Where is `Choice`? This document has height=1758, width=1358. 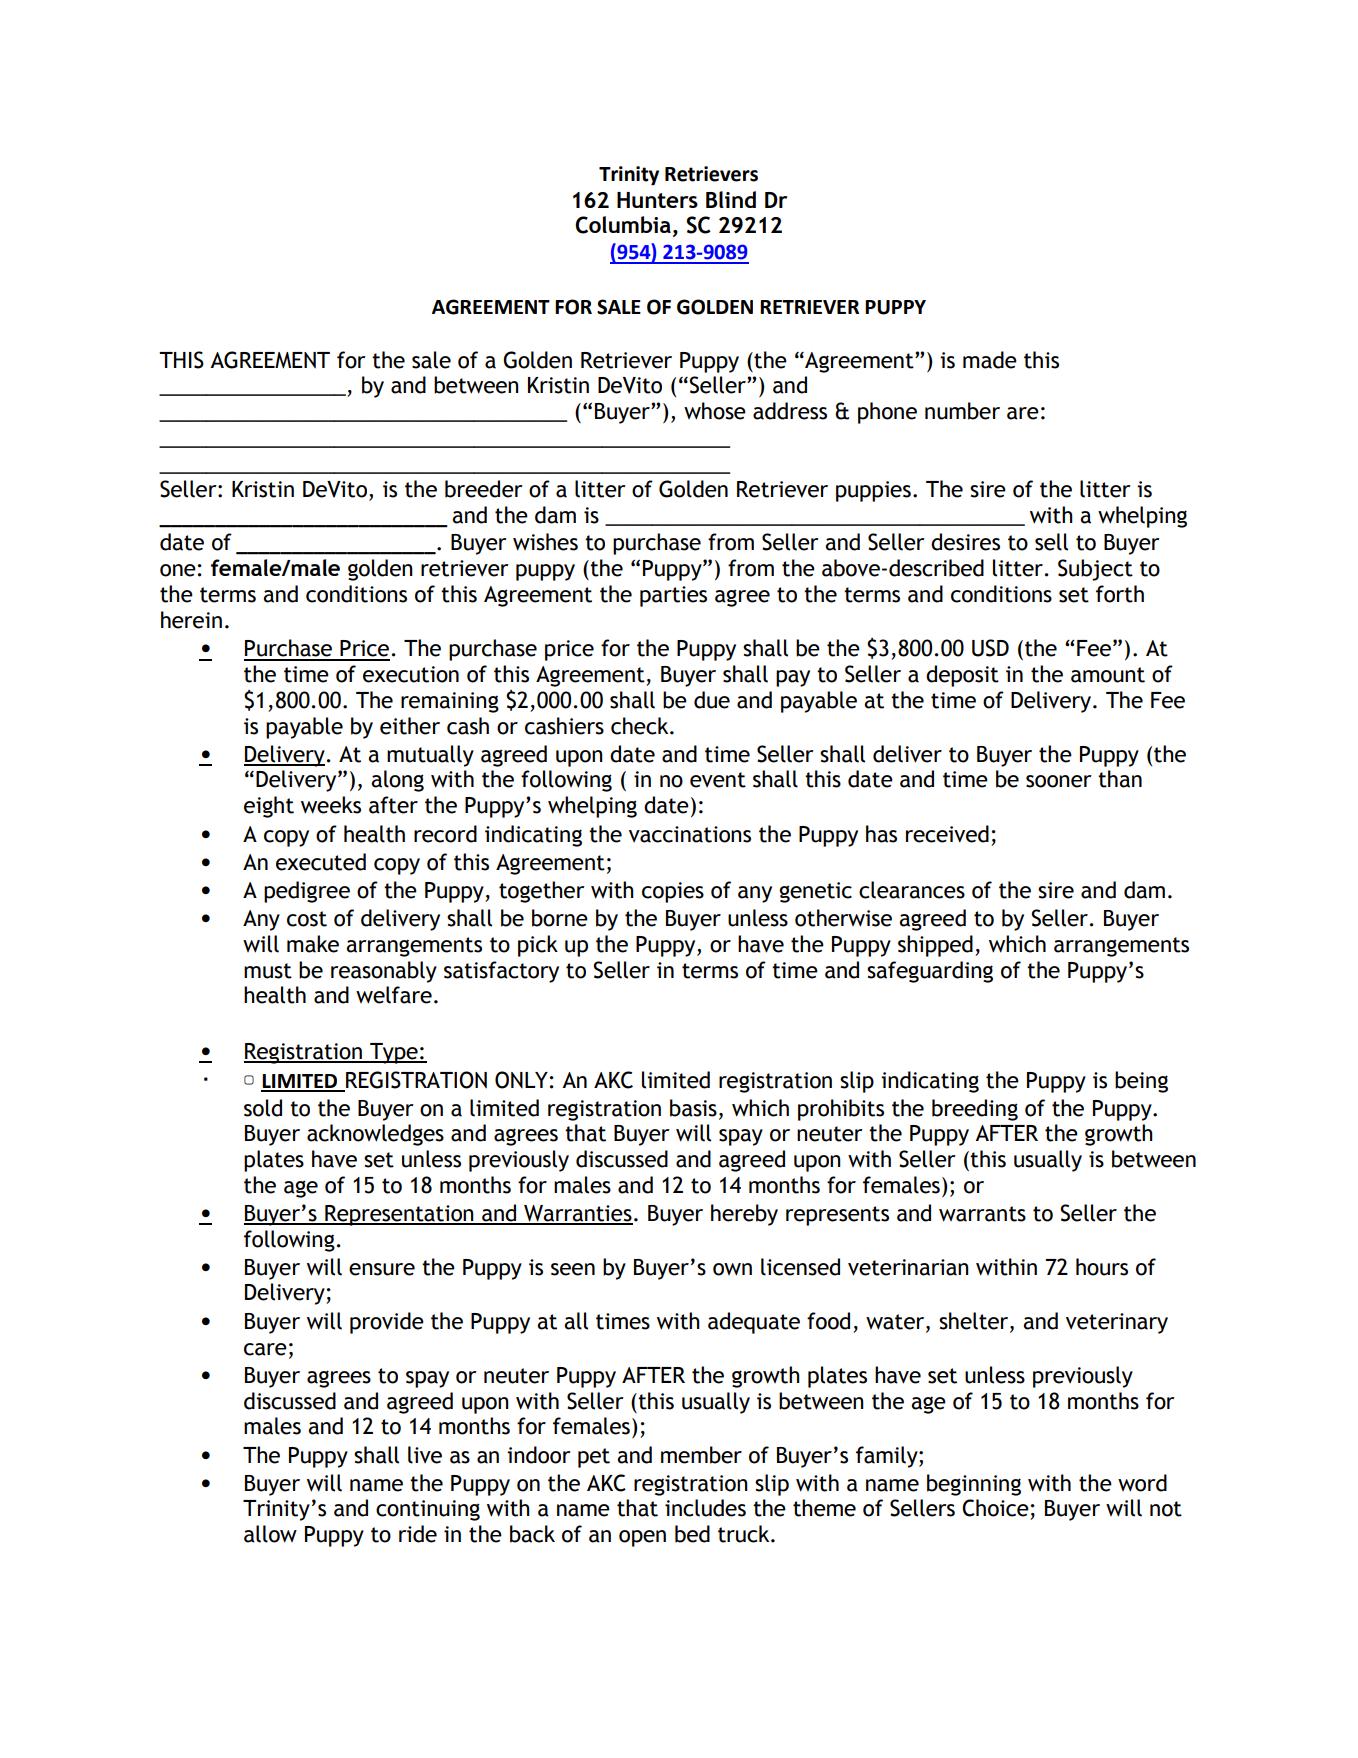
Choice is located at coordinates (995, 1508).
